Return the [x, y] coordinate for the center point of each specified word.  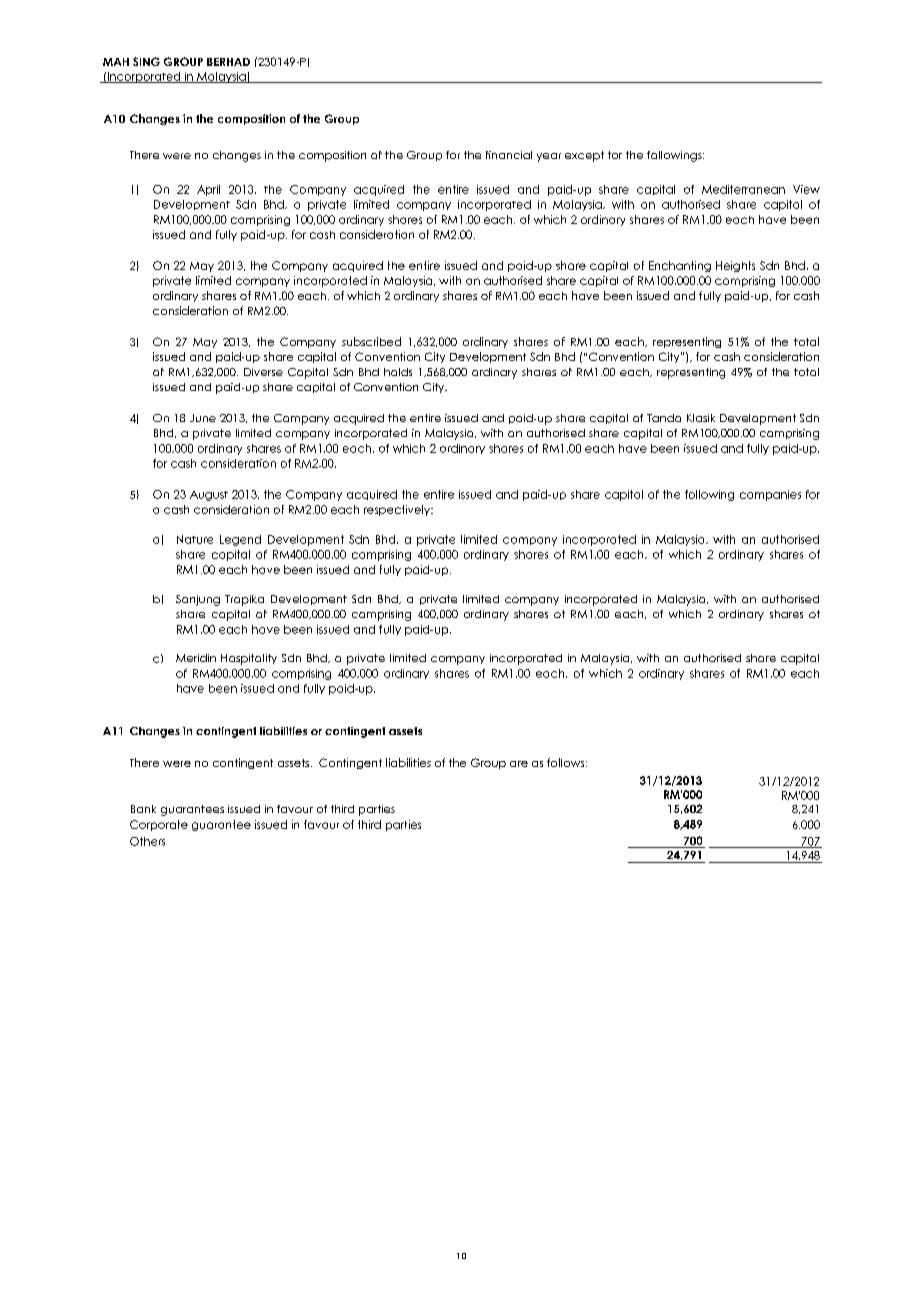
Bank [143, 809]
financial [509, 155]
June [203, 418]
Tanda [664, 418]
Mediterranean [743, 189]
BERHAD [228, 62]
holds [398, 372]
